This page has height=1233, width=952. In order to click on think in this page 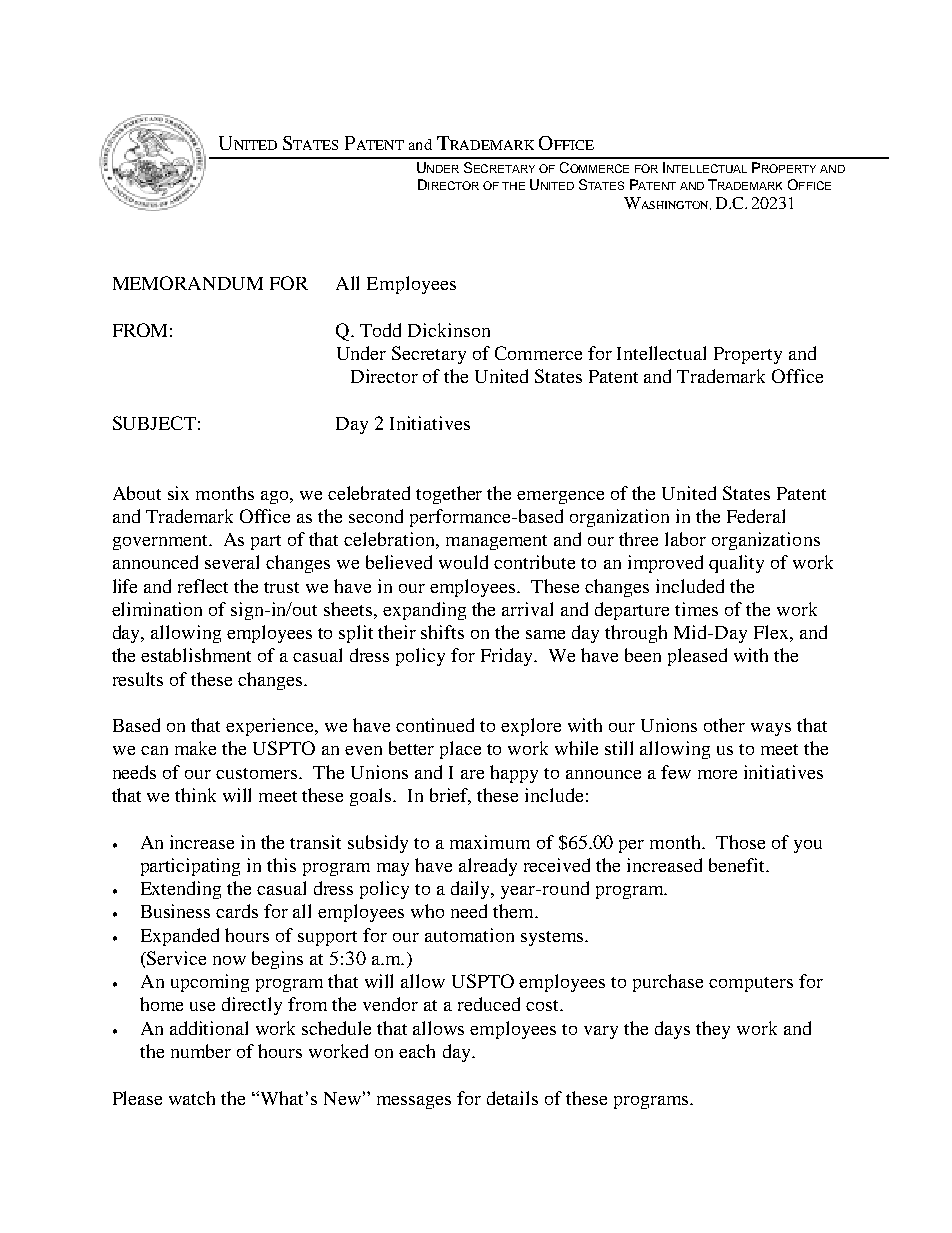, I will do `click(195, 795)`.
